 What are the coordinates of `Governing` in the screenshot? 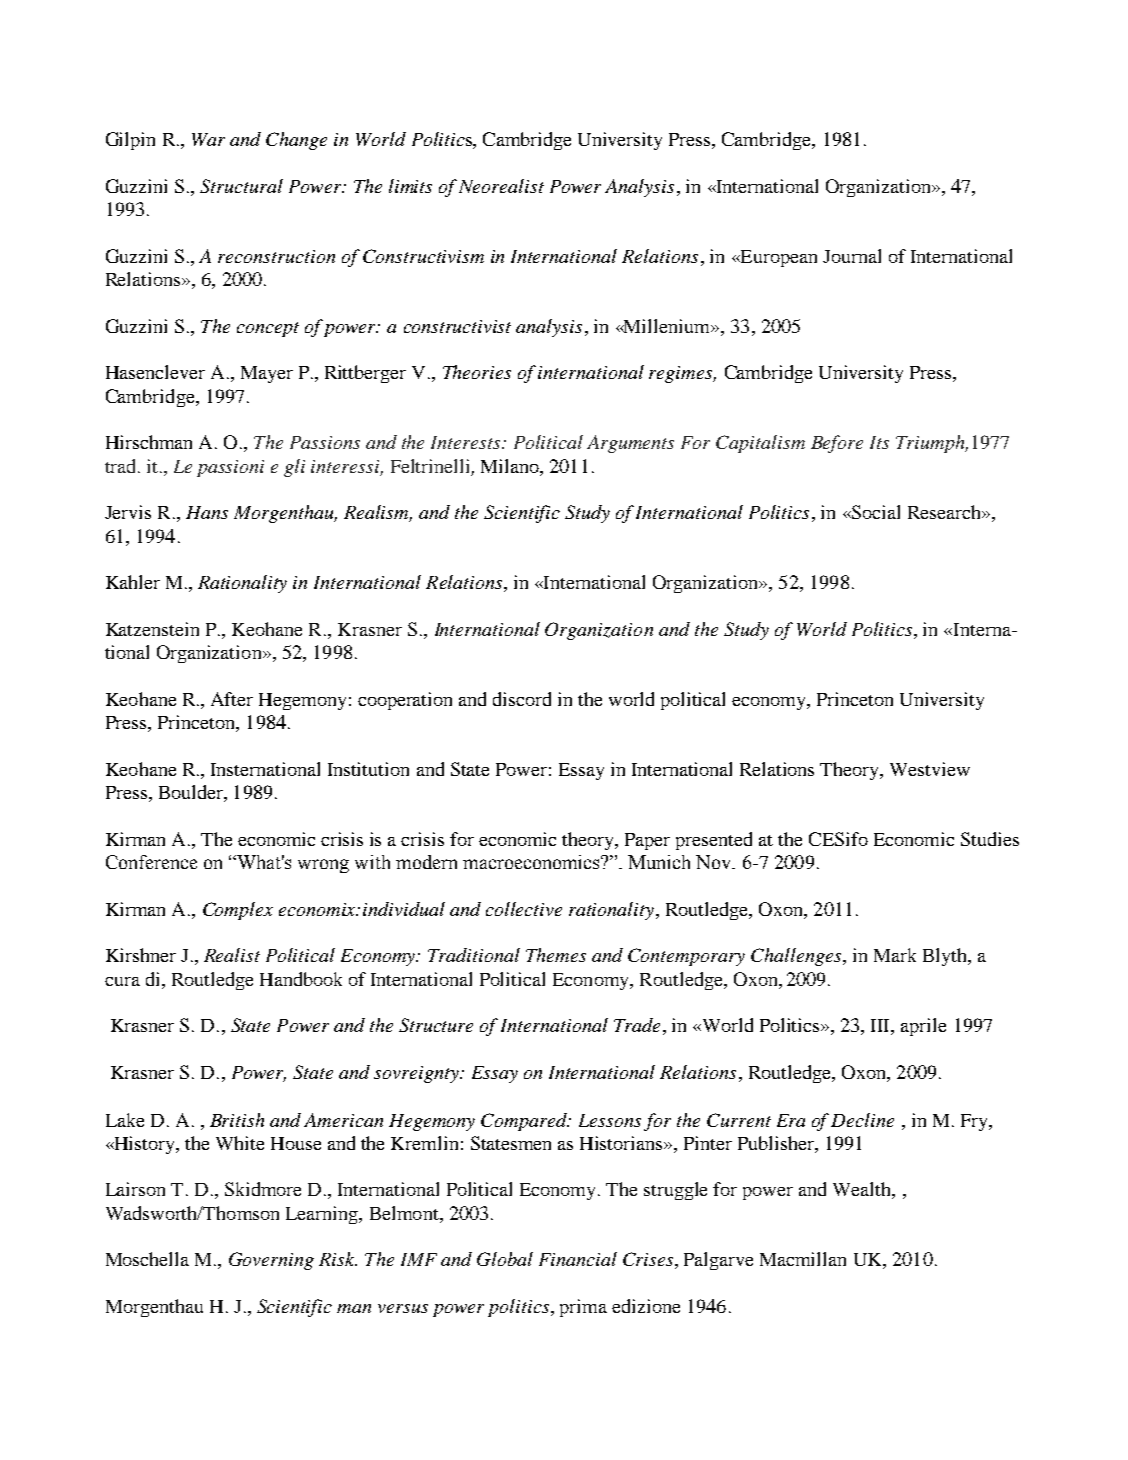 It's located at (271, 1261).
